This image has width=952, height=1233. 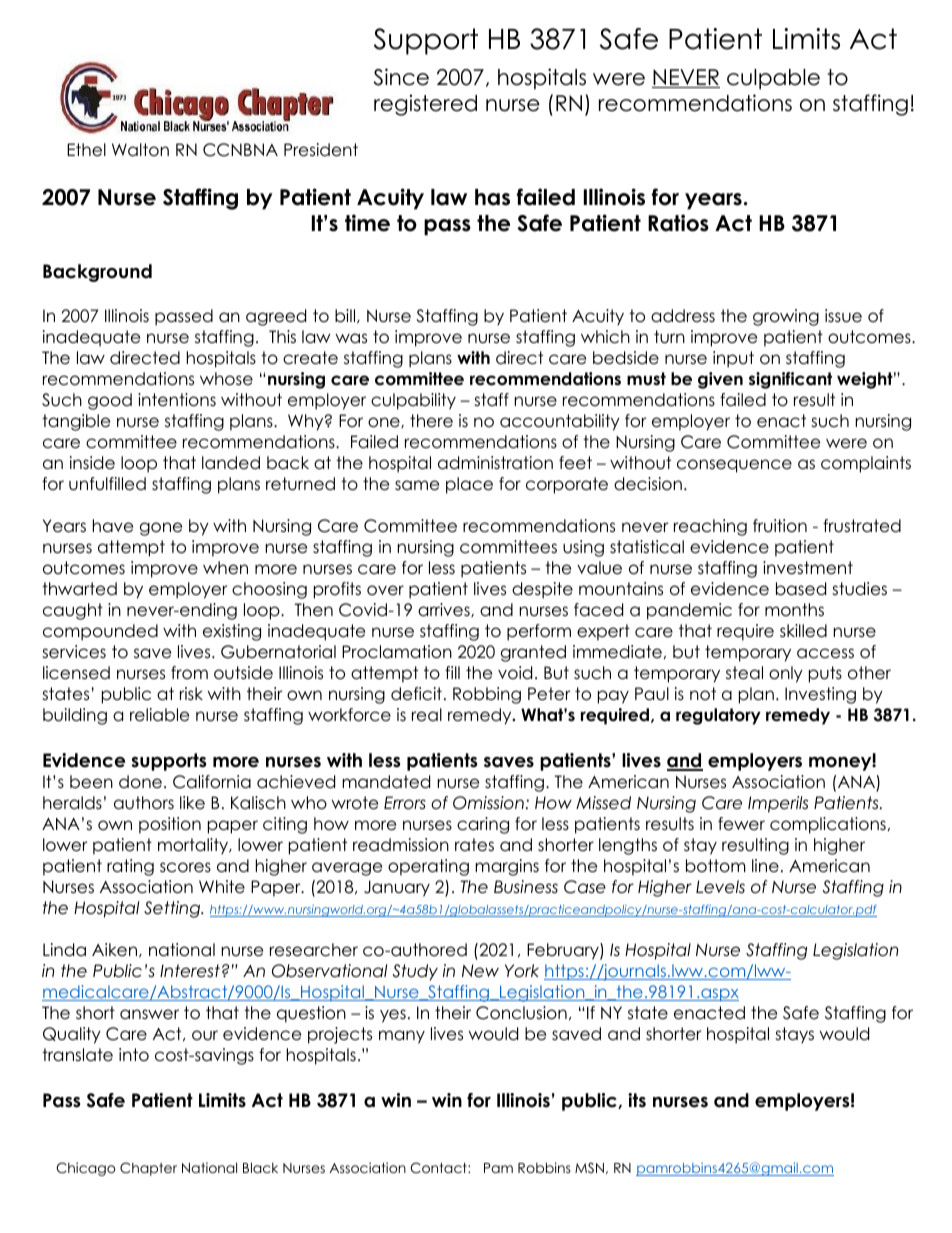 I want to click on was, so click(x=351, y=338).
